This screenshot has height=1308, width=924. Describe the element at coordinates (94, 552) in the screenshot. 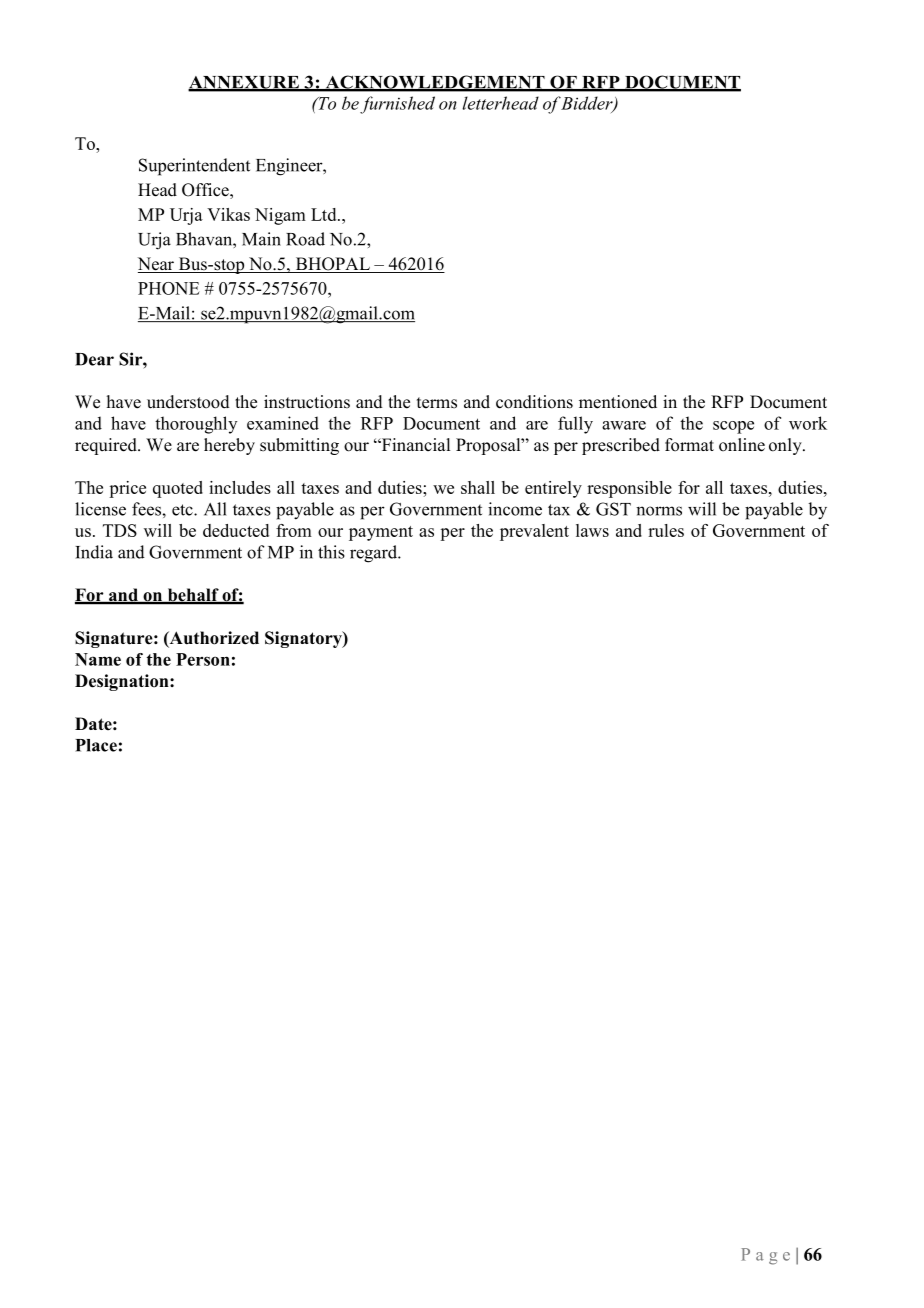

I see `India` at that location.
